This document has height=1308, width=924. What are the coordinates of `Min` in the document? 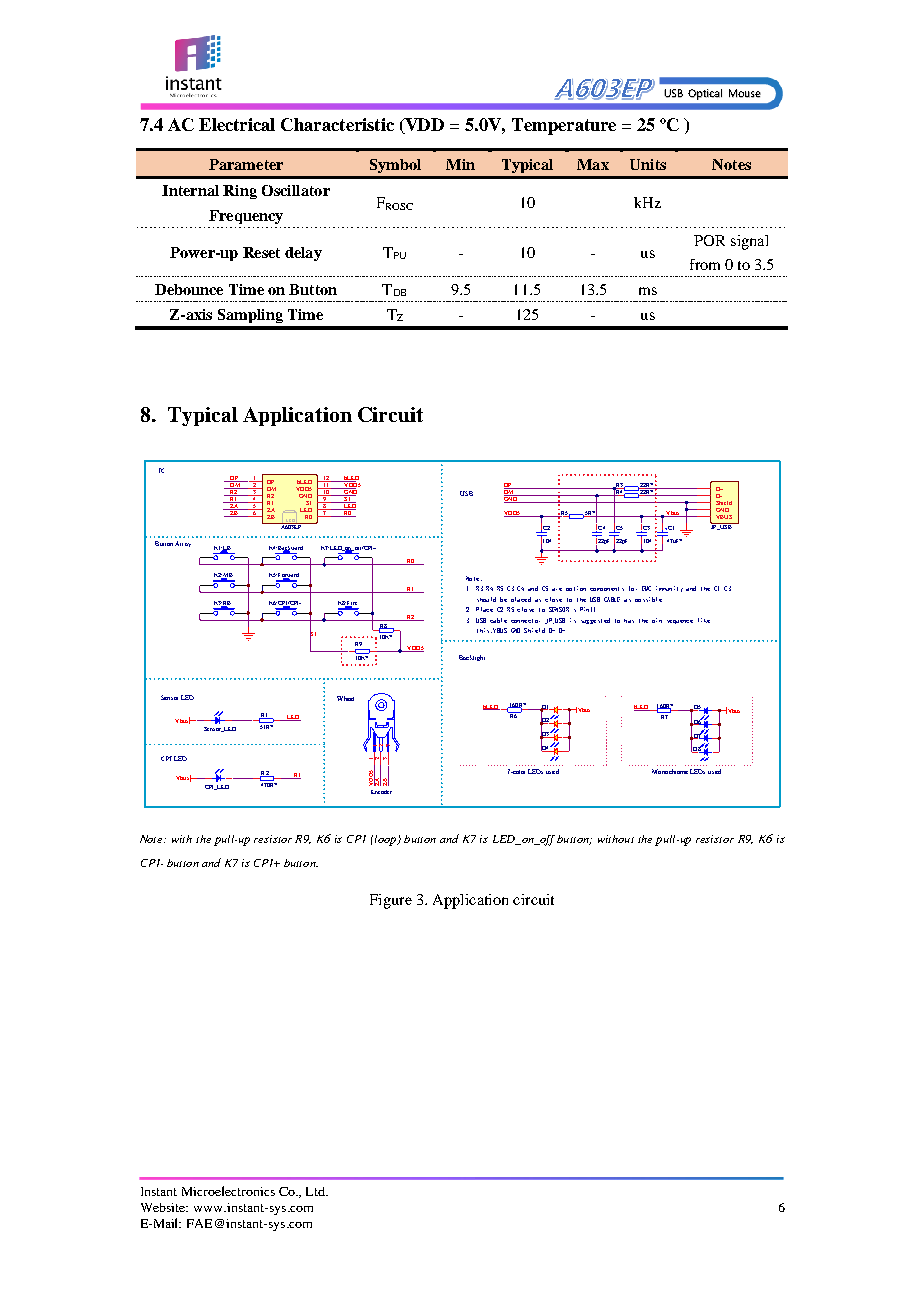 It's located at (460, 164).
